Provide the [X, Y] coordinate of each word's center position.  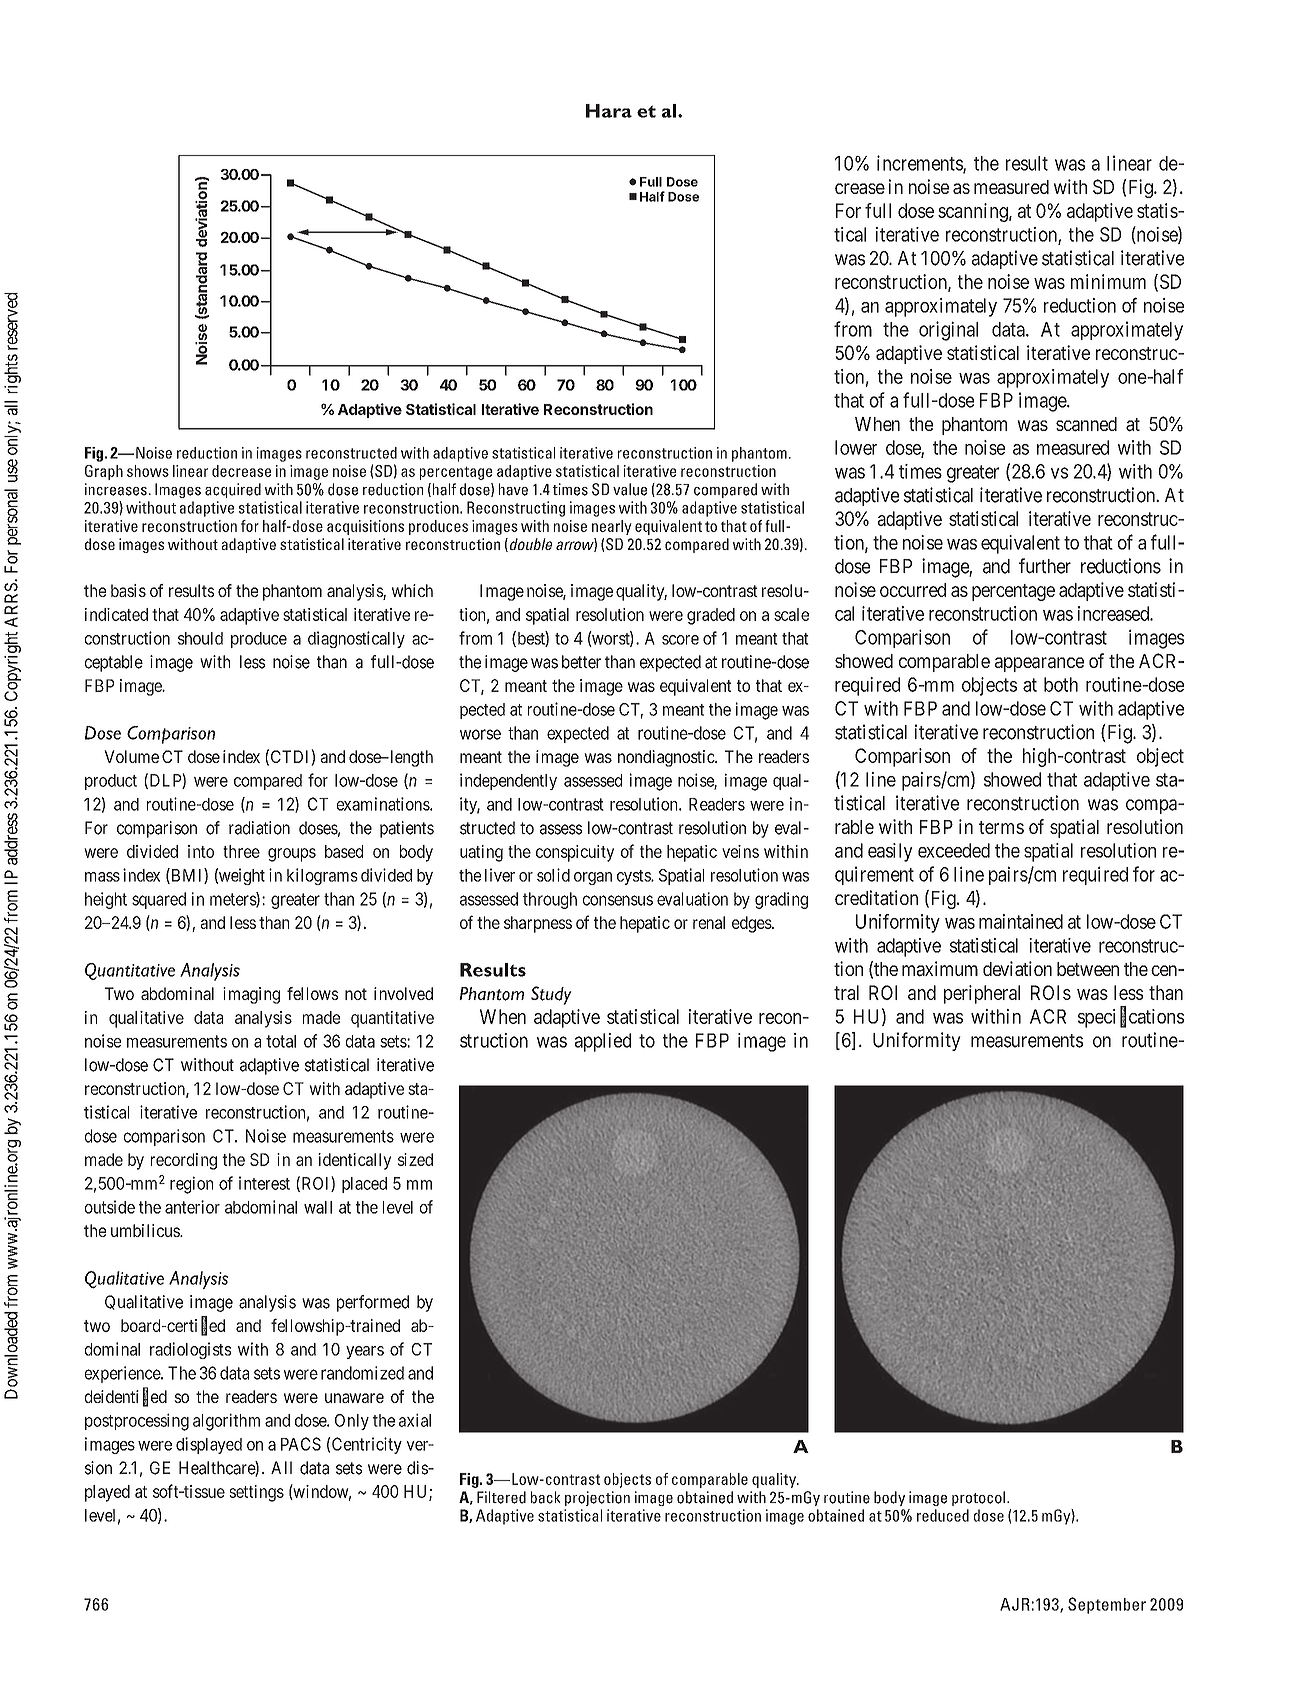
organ [593, 878]
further [1045, 566]
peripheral [982, 994]
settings [256, 1493]
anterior [192, 1207]
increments [920, 164]
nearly [612, 527]
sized [415, 1159]
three [241, 851]
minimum [1108, 281]
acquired [233, 490]
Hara [609, 111]
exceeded [954, 850]
